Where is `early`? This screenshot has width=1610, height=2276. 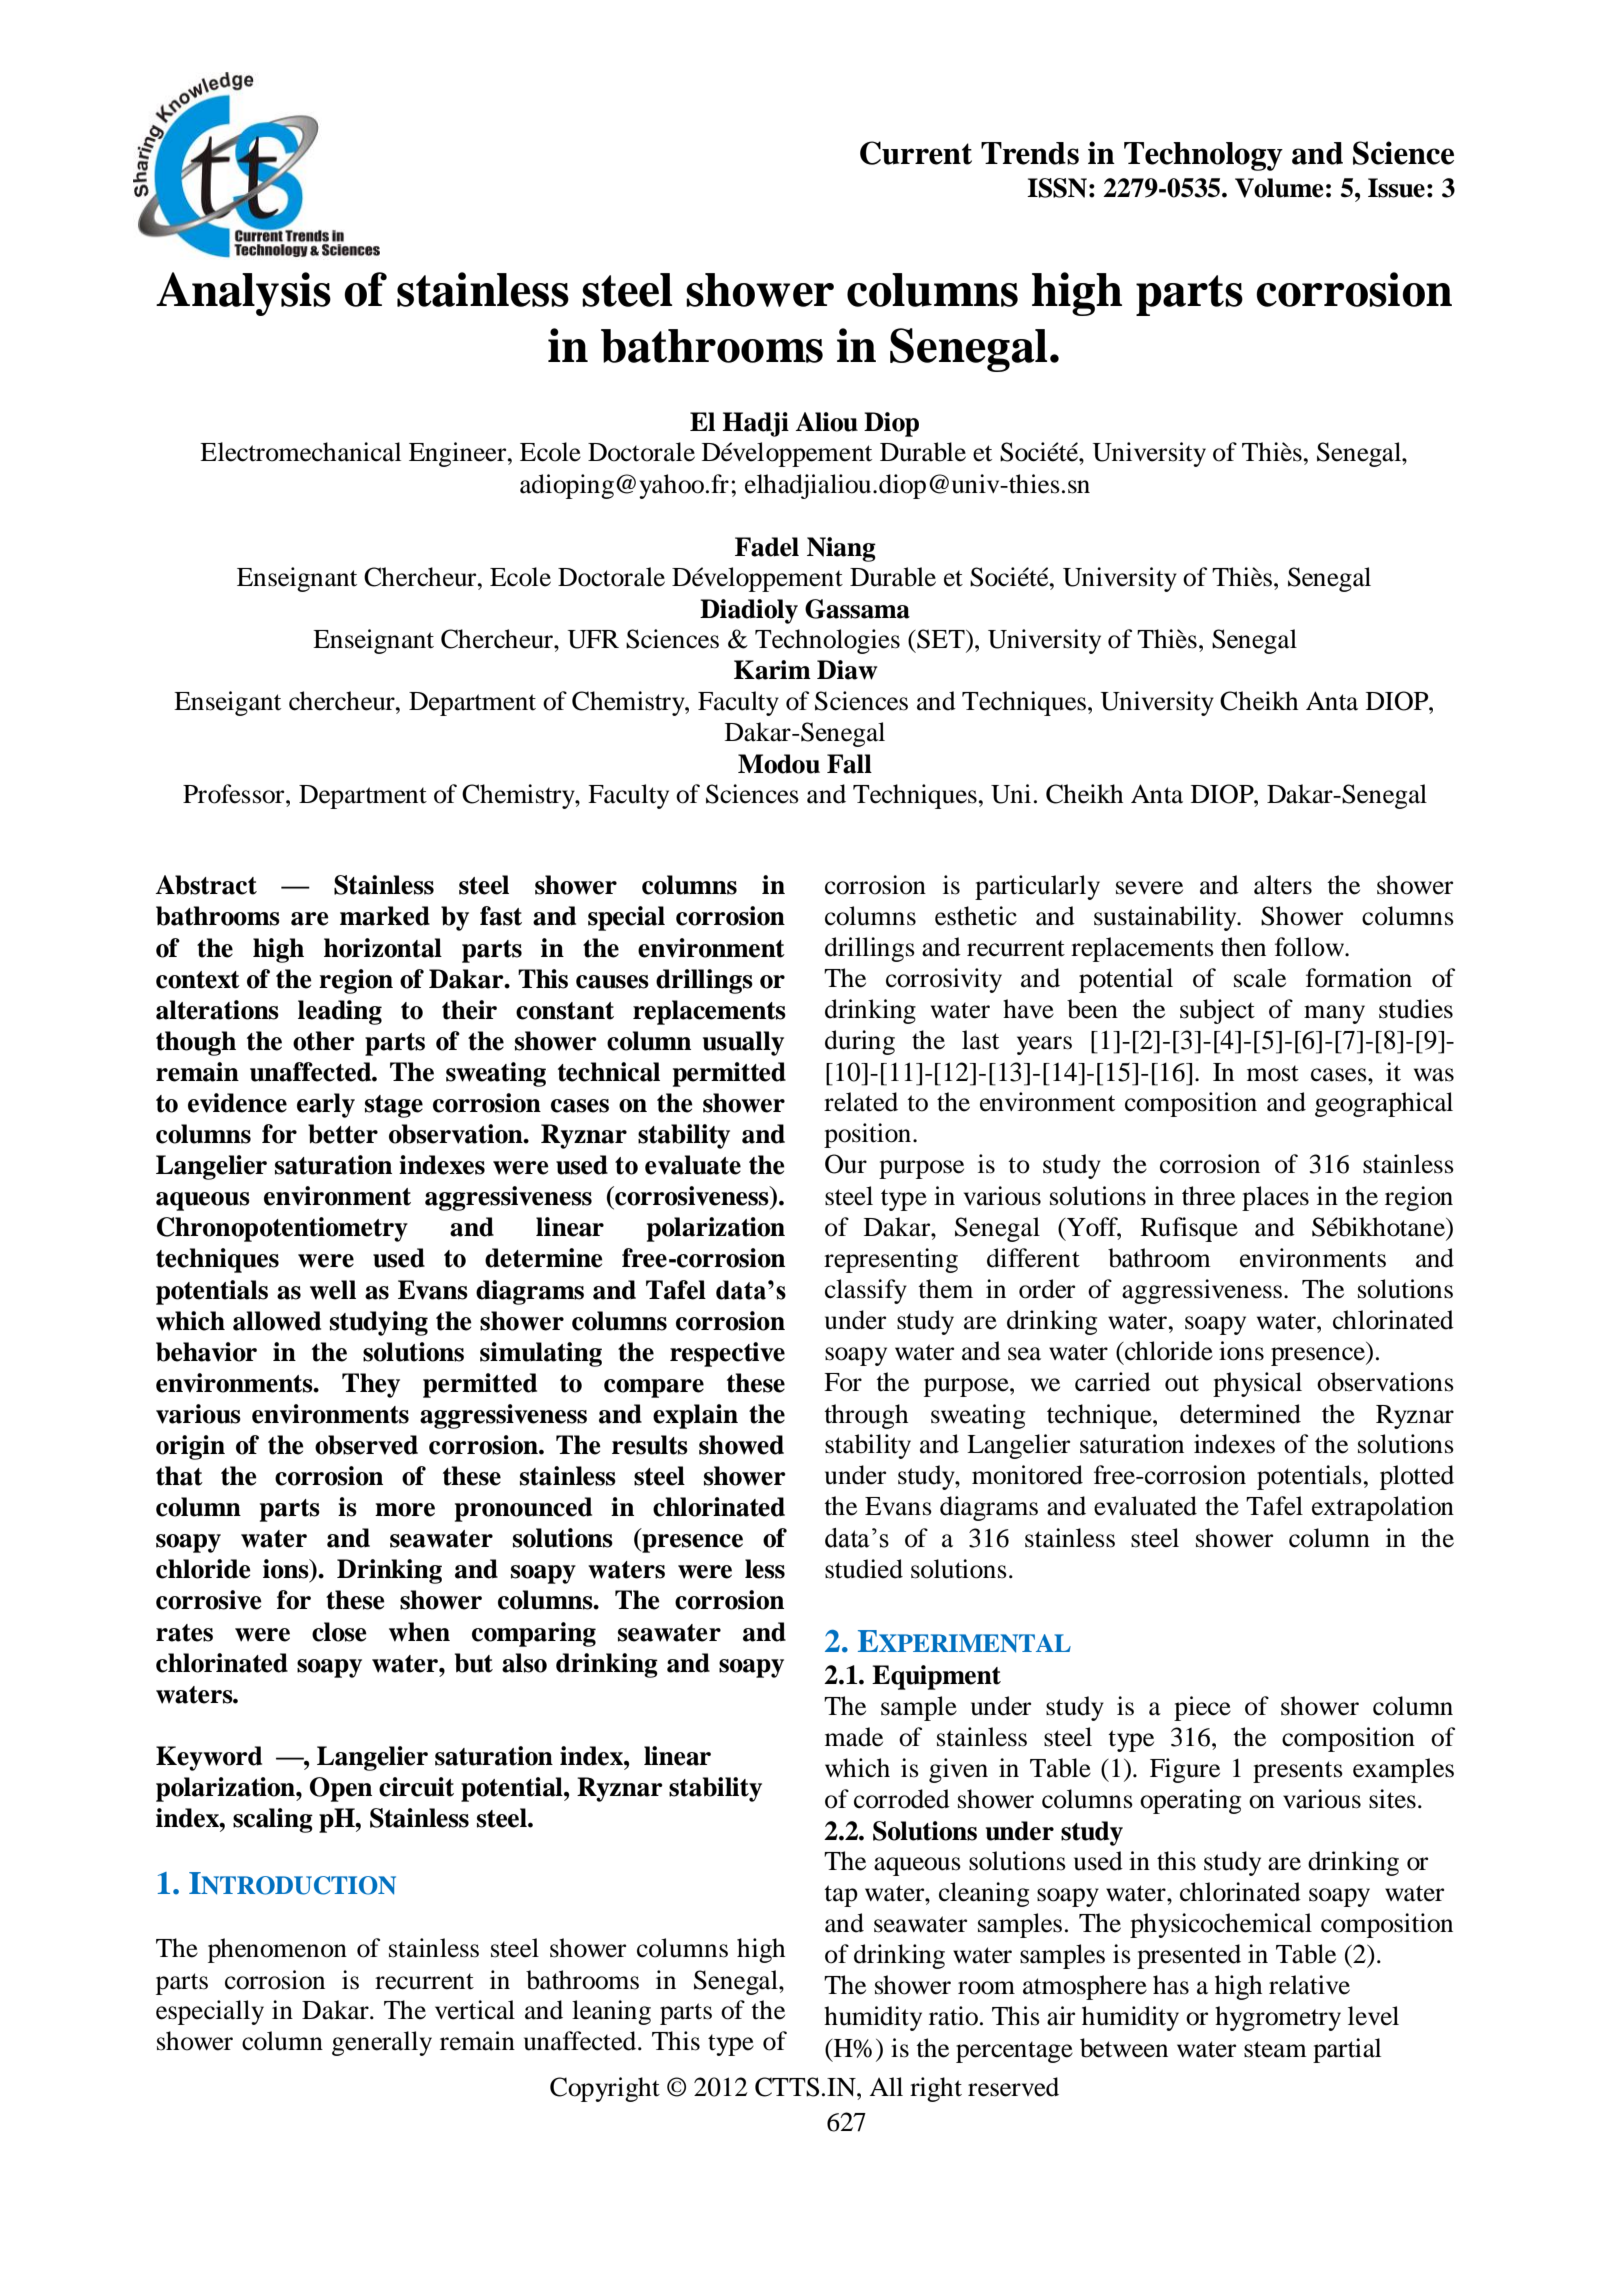
early is located at coordinates (326, 1105).
